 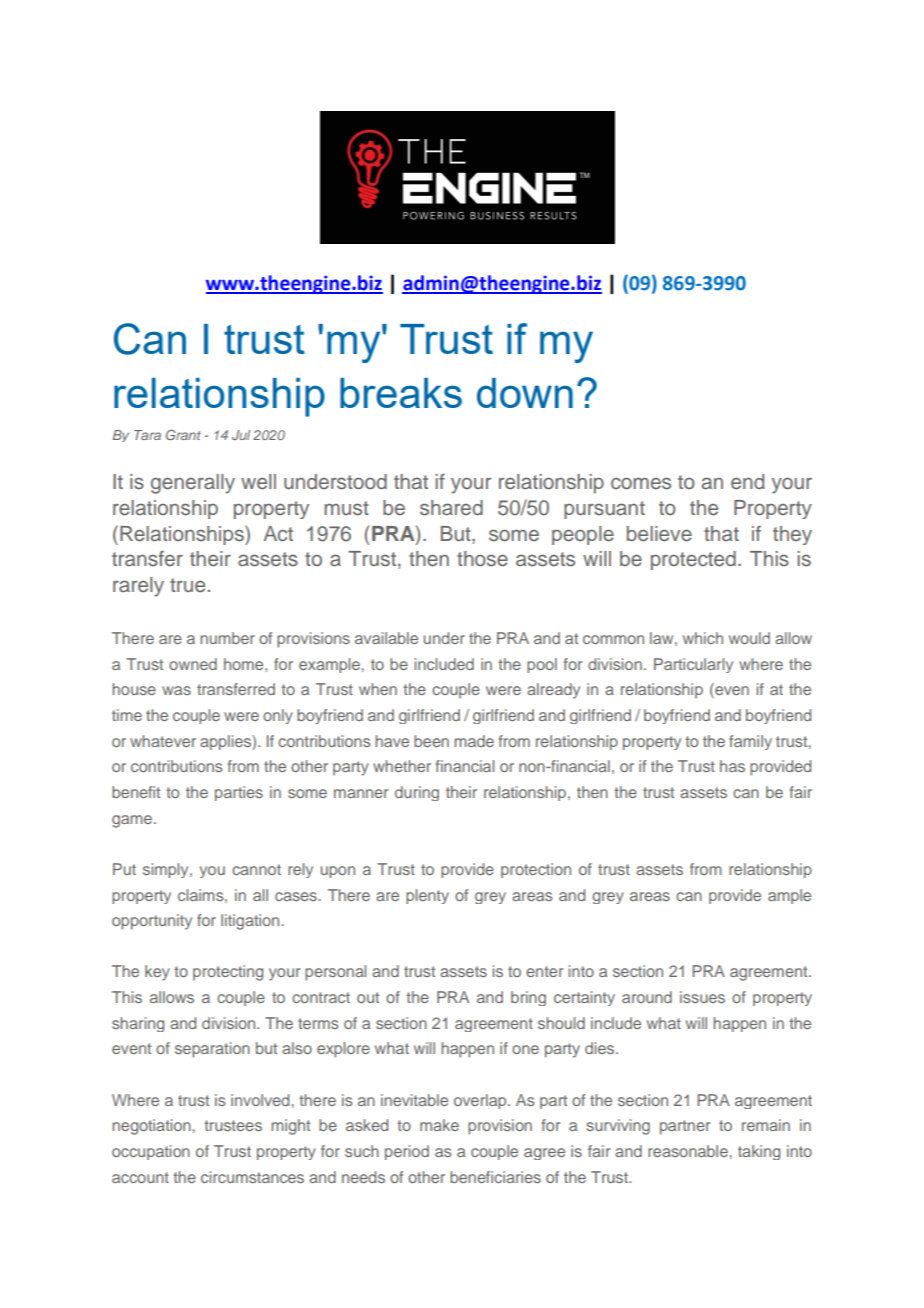 What do you see at coordinates (136, 792) in the screenshot?
I see `benefit` at bounding box center [136, 792].
